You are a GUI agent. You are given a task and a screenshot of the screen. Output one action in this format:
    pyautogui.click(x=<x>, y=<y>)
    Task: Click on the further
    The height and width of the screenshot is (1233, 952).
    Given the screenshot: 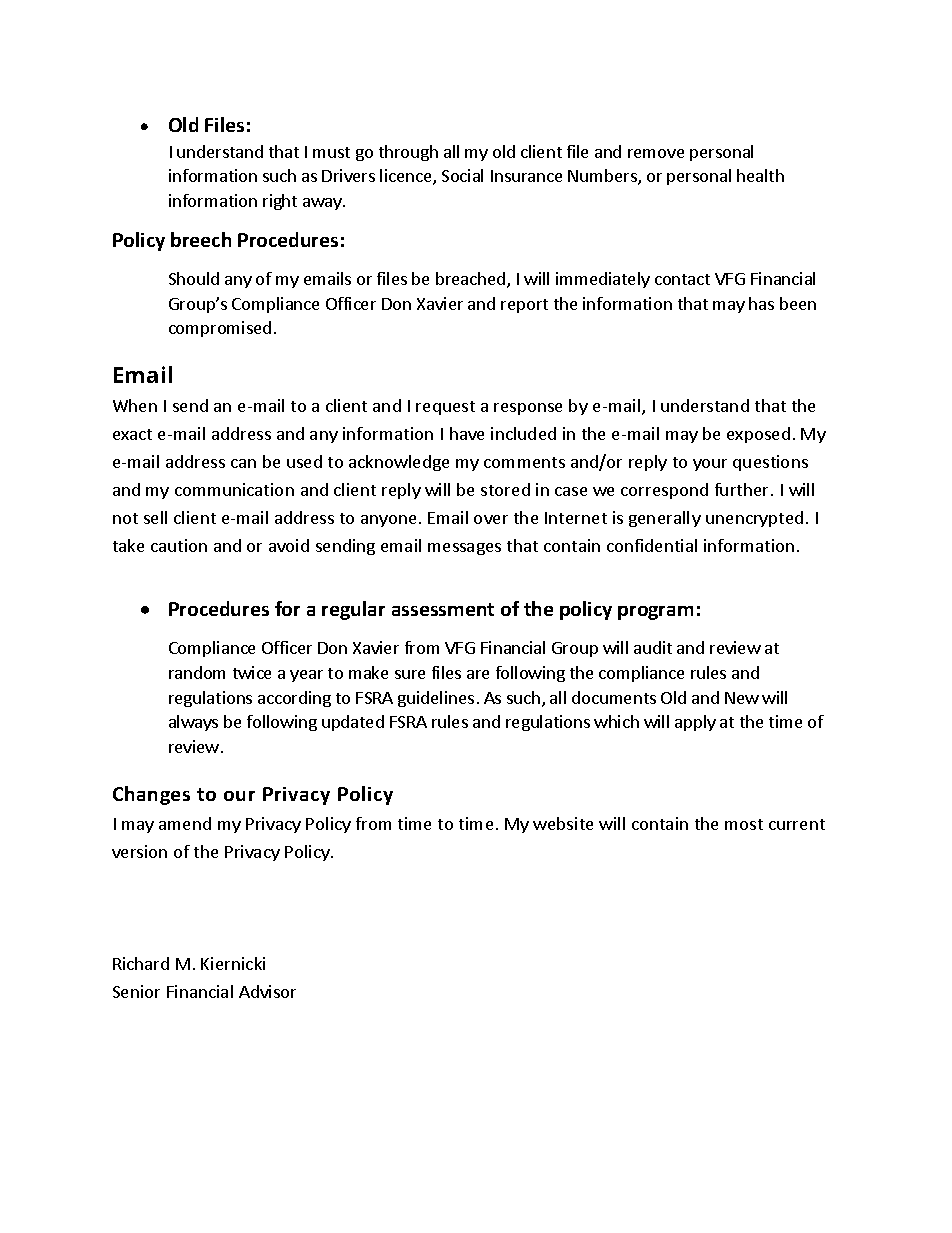 What is the action you would take?
    pyautogui.click(x=741, y=489)
